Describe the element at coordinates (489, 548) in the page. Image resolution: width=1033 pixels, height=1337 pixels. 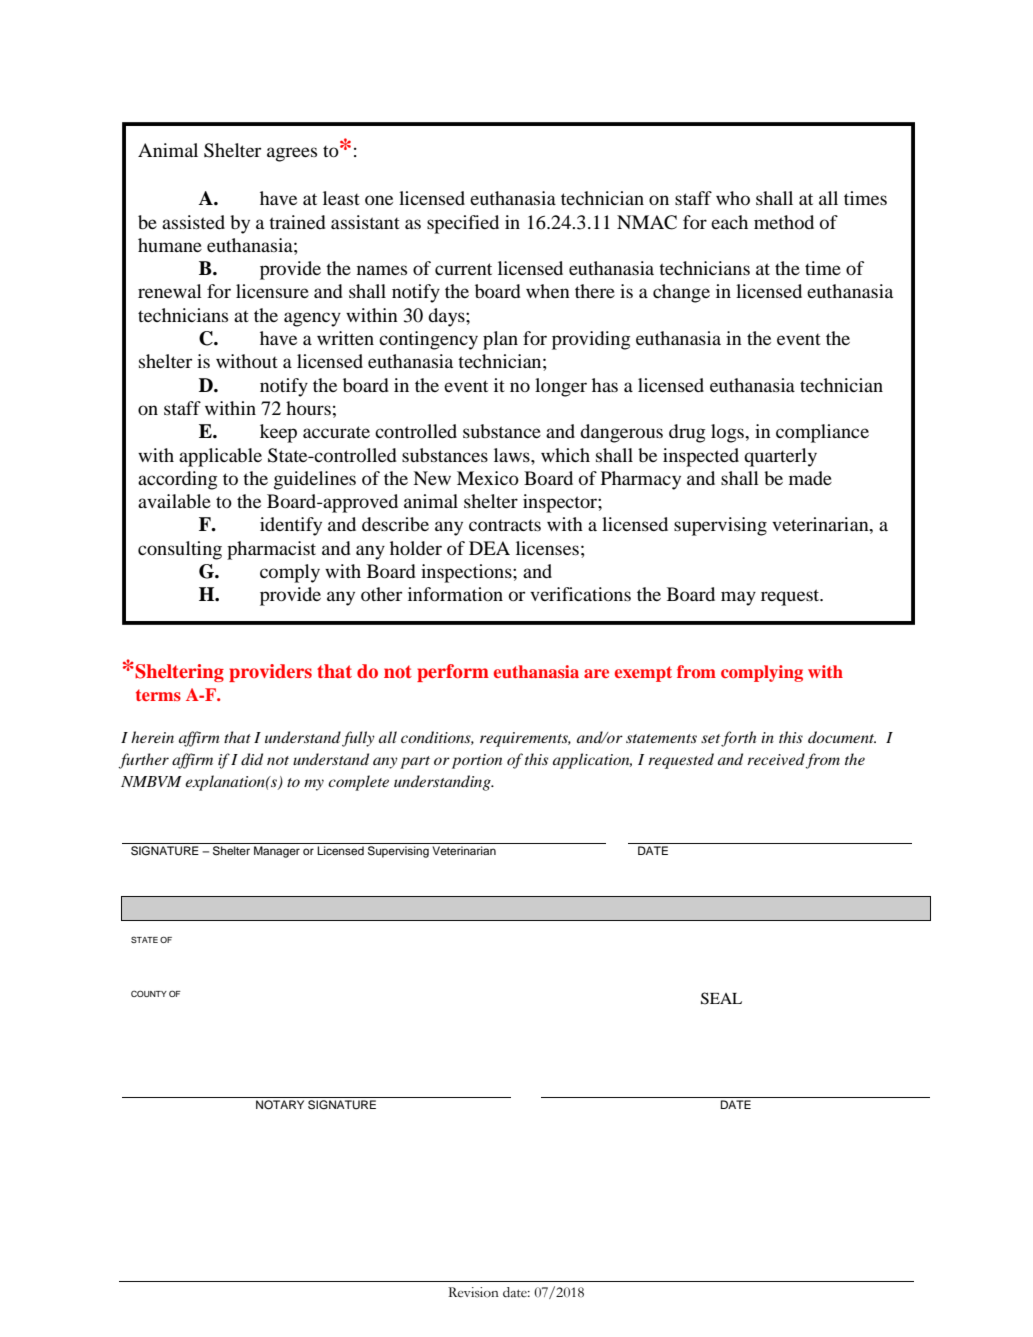
I see `DEA` at that location.
